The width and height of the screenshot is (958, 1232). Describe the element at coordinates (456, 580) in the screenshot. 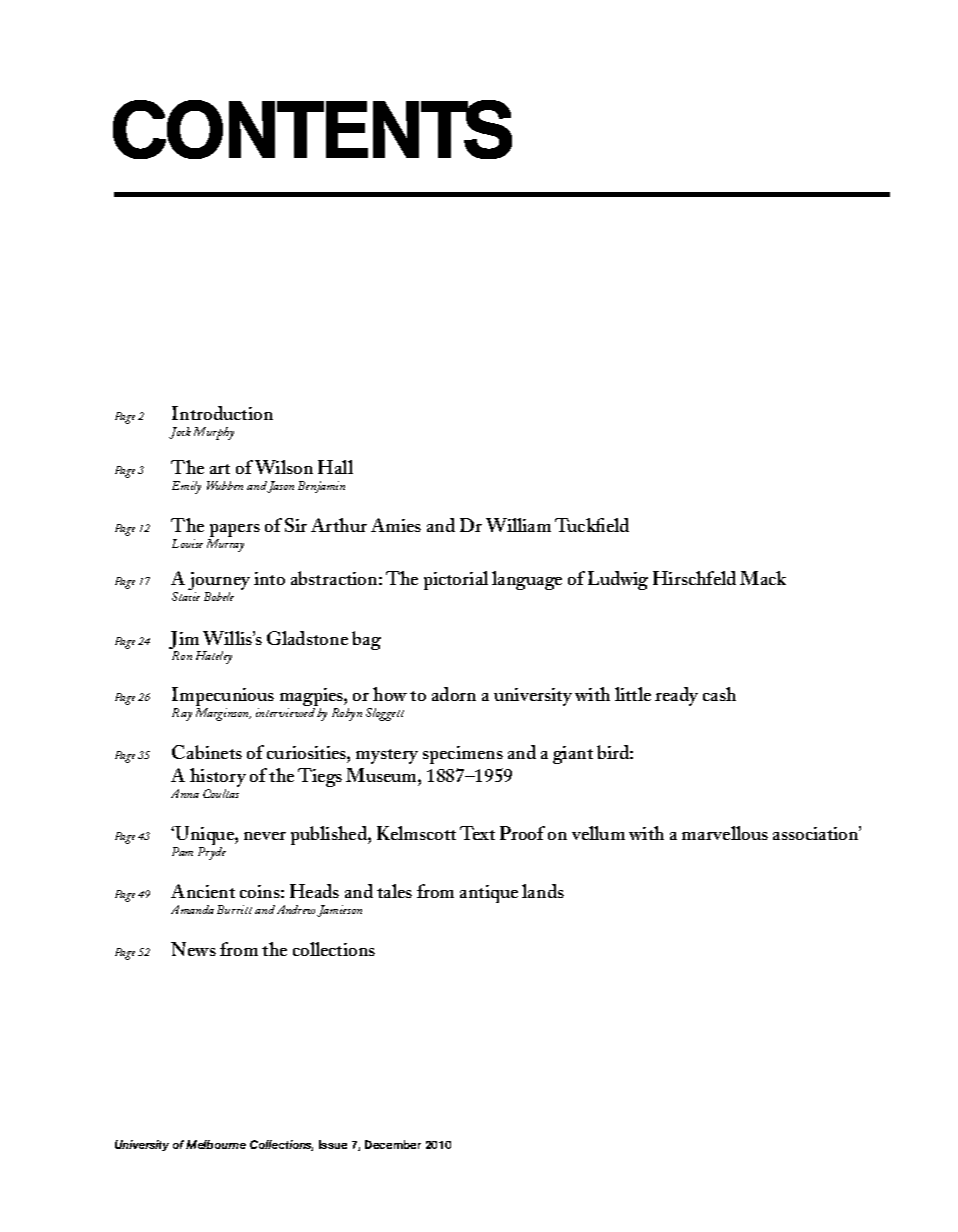

I see `pictorial` at that location.
